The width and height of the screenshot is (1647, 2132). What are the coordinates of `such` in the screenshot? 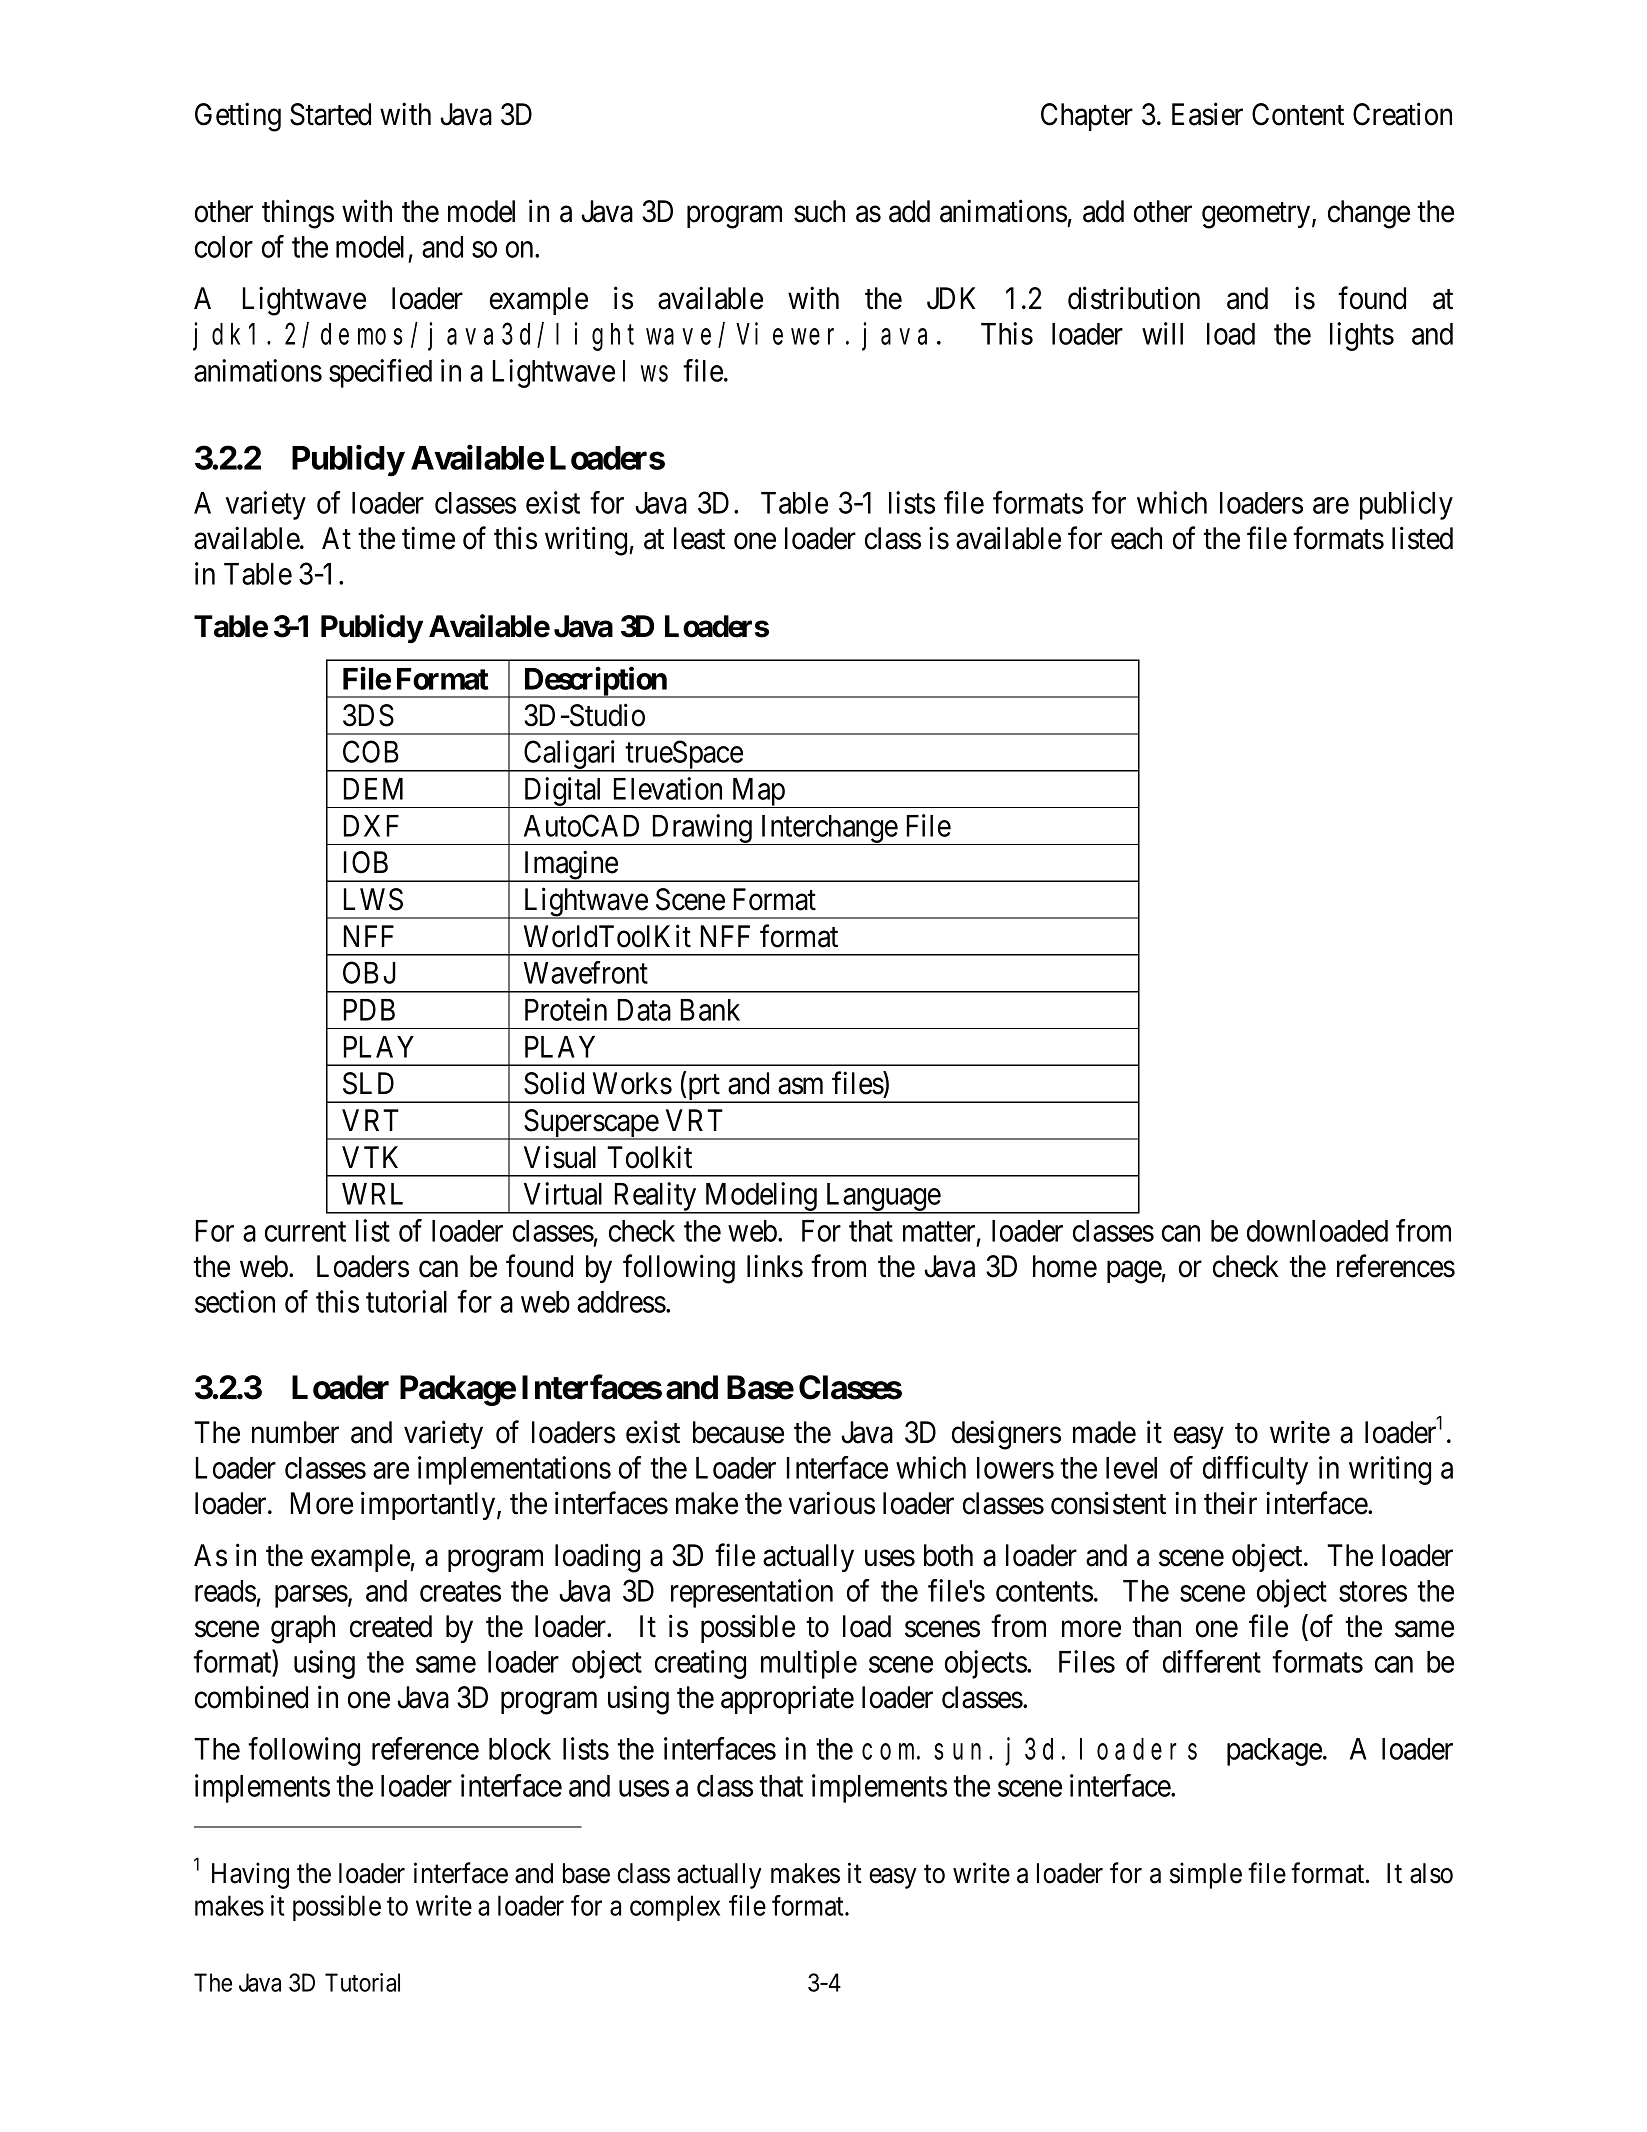 It's located at (819, 211).
